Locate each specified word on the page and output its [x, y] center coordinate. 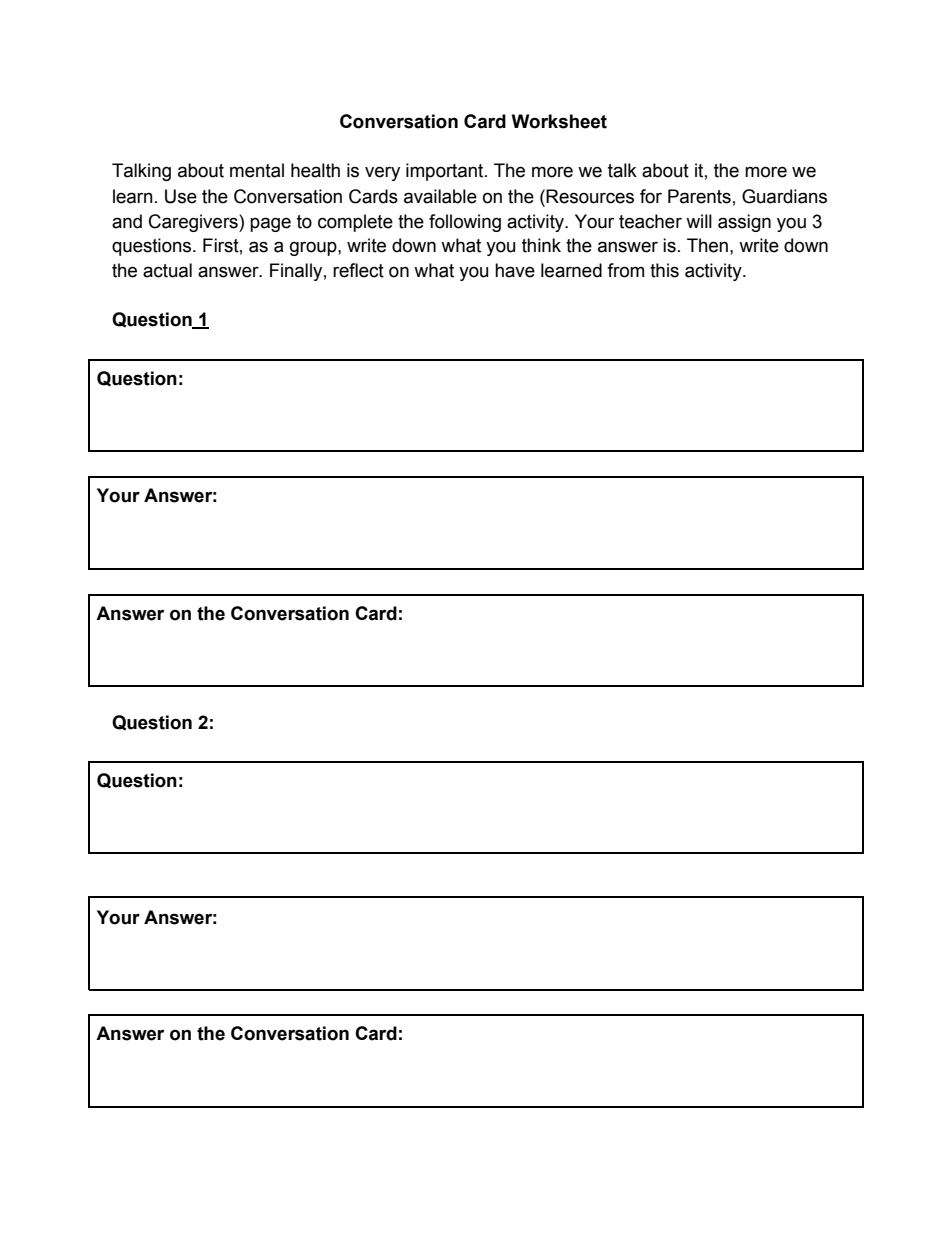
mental [257, 170]
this [664, 270]
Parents [699, 196]
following [465, 223]
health [315, 170]
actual [167, 270]
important [446, 172]
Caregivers [194, 223]
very [382, 173]
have [515, 270]
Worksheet [559, 121]
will [699, 221]
